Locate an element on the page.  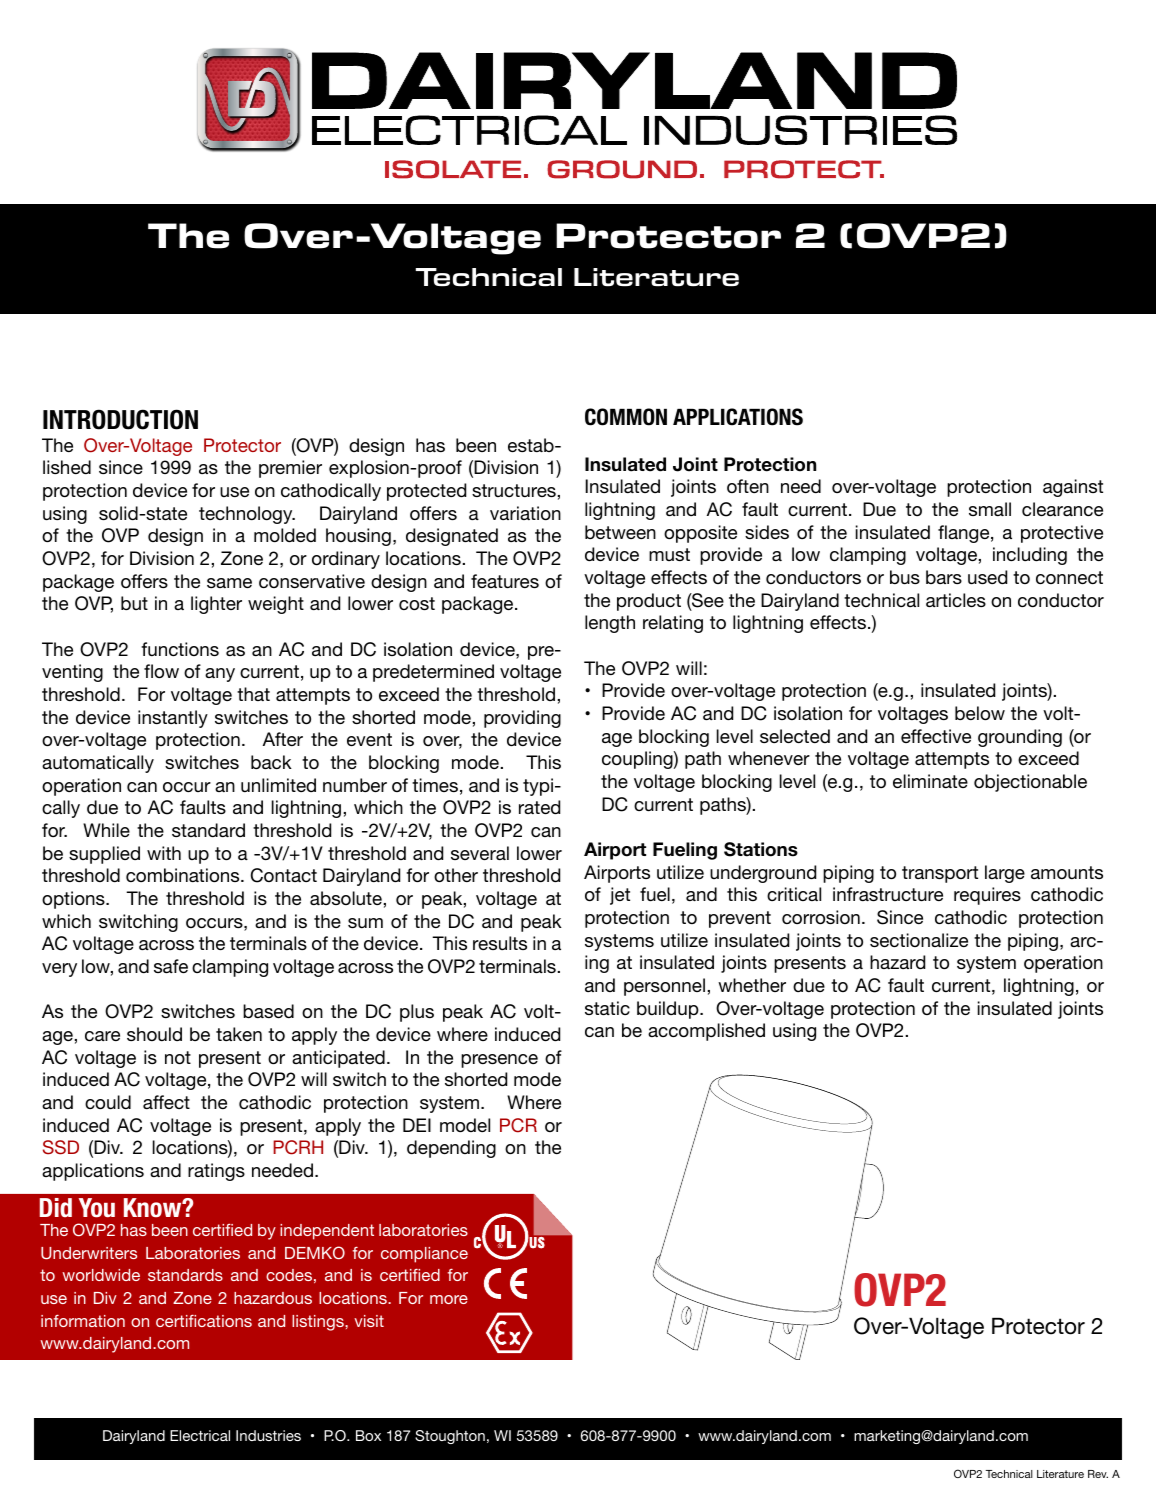
functions is located at coordinates (180, 649).
